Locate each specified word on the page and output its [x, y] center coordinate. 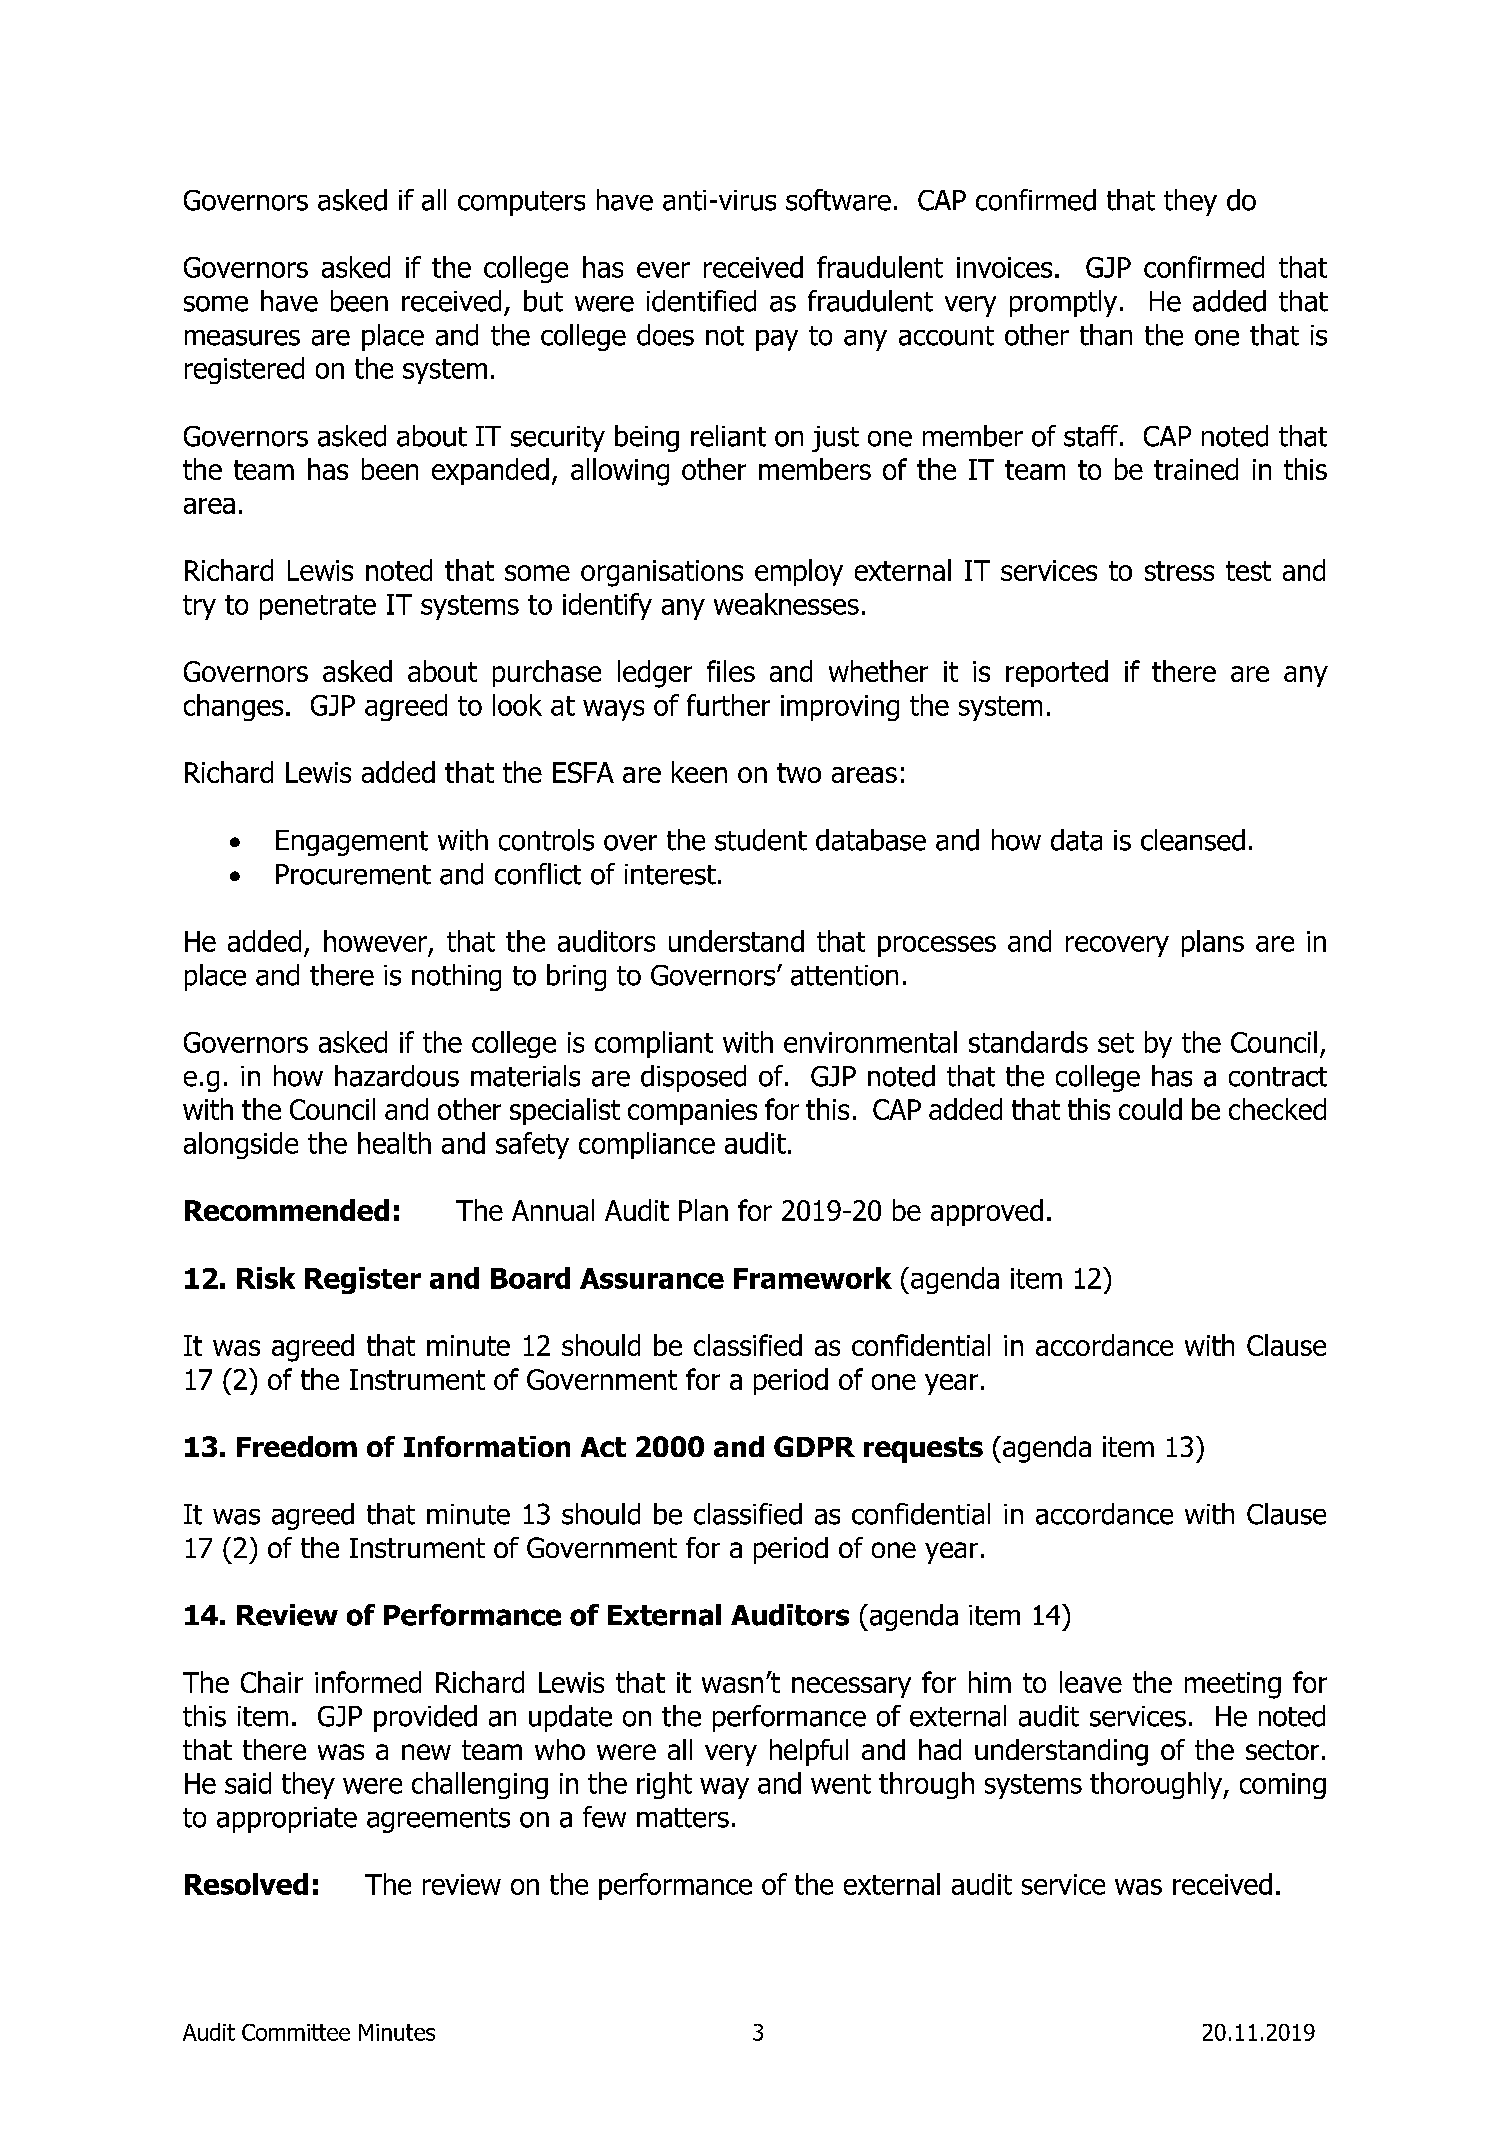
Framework [813, 1278]
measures [242, 338]
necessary [851, 1687]
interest [670, 874]
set [1116, 1043]
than [1106, 335]
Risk [266, 1278]
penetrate [318, 607]
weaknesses [786, 604]
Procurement [353, 874]
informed [368, 1682]
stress [1179, 571]
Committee [296, 2032]
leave [1091, 1682]
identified [701, 301]
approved [987, 1212]
